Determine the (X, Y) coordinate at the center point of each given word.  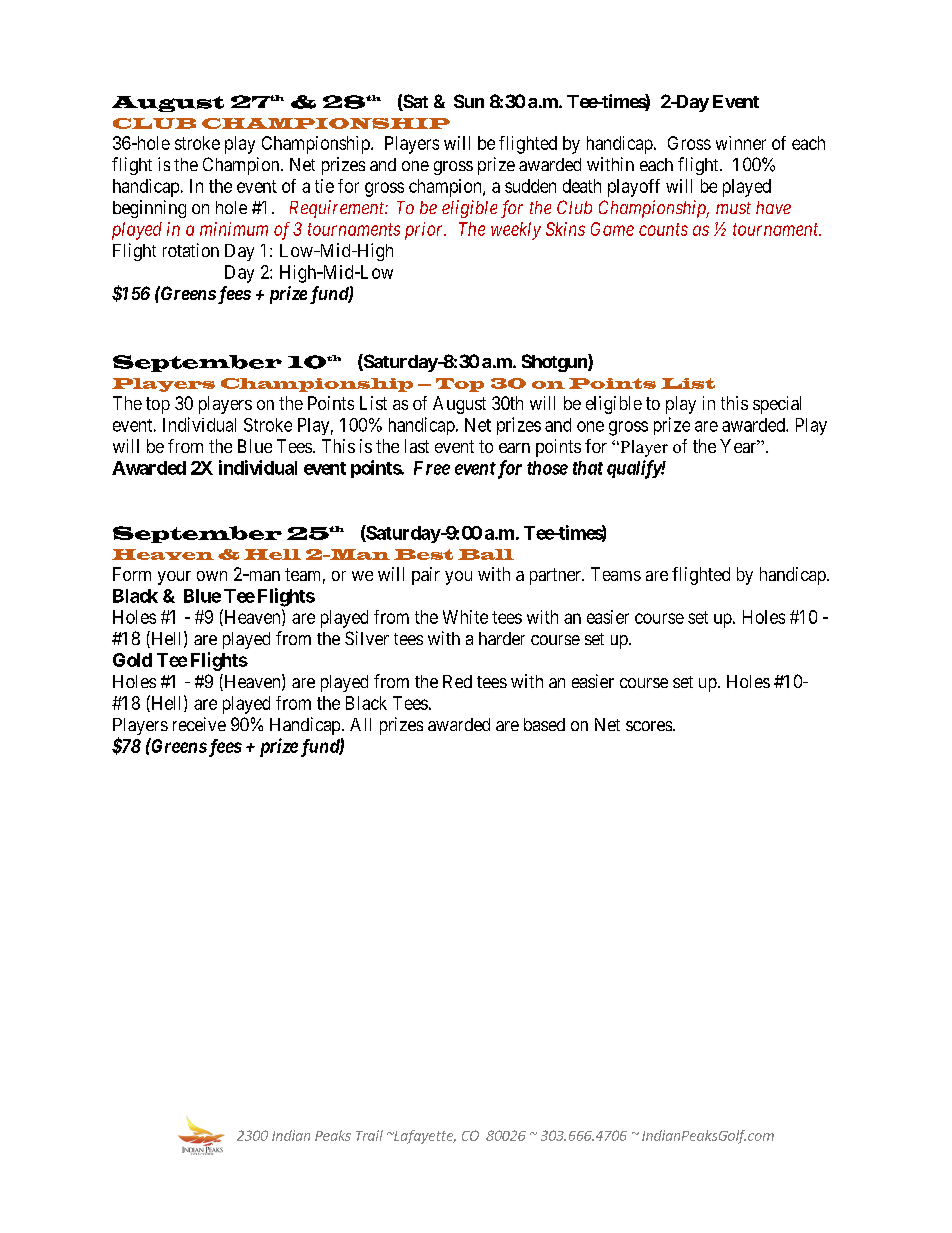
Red (457, 681)
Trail (369, 1135)
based (544, 724)
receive (199, 724)
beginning (149, 209)
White (465, 617)
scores (649, 726)
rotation (191, 250)
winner (741, 143)
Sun (469, 101)
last (417, 446)
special (777, 405)
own (212, 576)
